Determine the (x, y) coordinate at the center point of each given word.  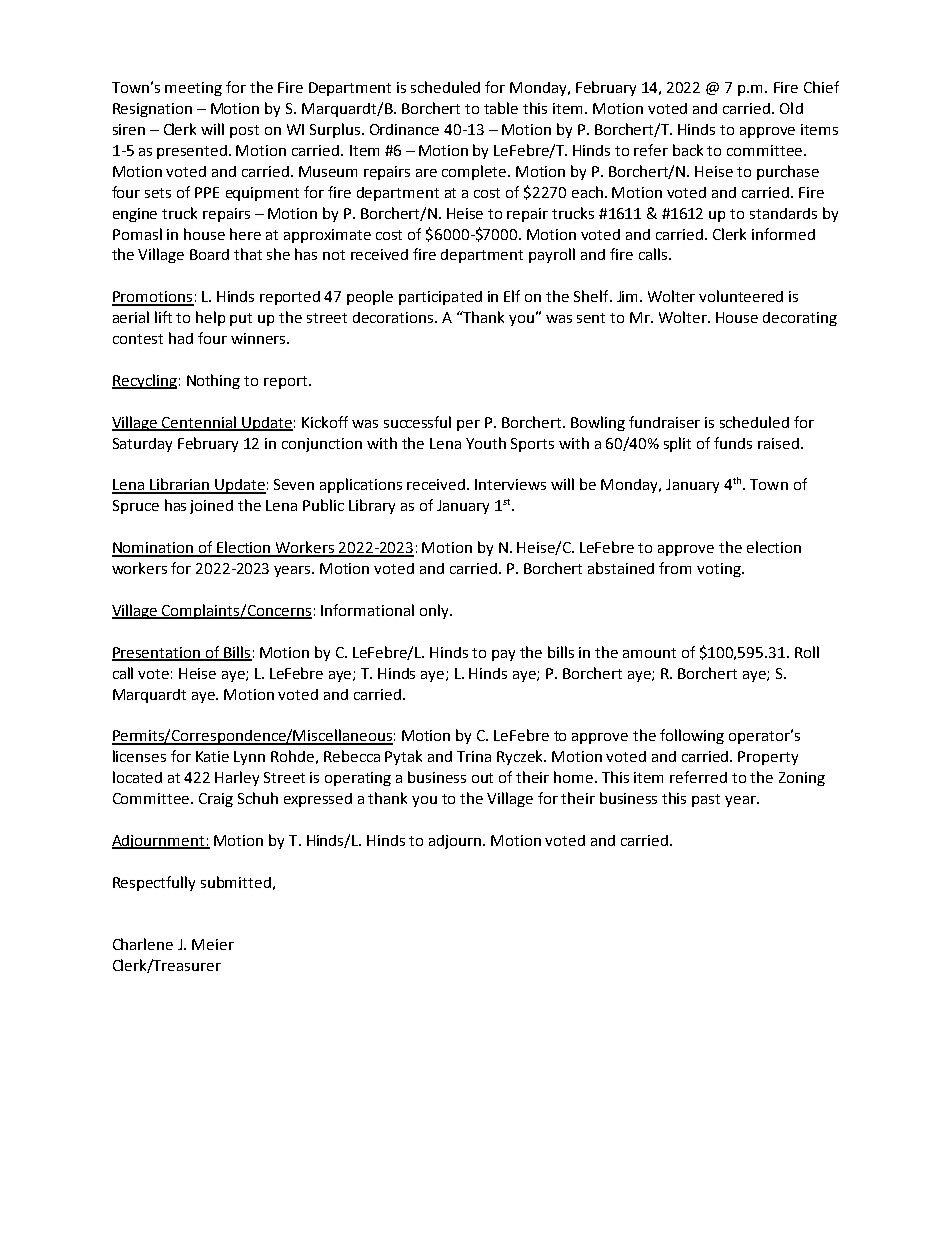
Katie (212, 756)
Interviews (510, 484)
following (692, 736)
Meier (213, 944)
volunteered (741, 296)
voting (720, 570)
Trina (474, 756)
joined (211, 507)
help (210, 318)
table (501, 108)
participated (440, 298)
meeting (193, 89)
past (706, 800)
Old (791, 108)
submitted (236, 882)
